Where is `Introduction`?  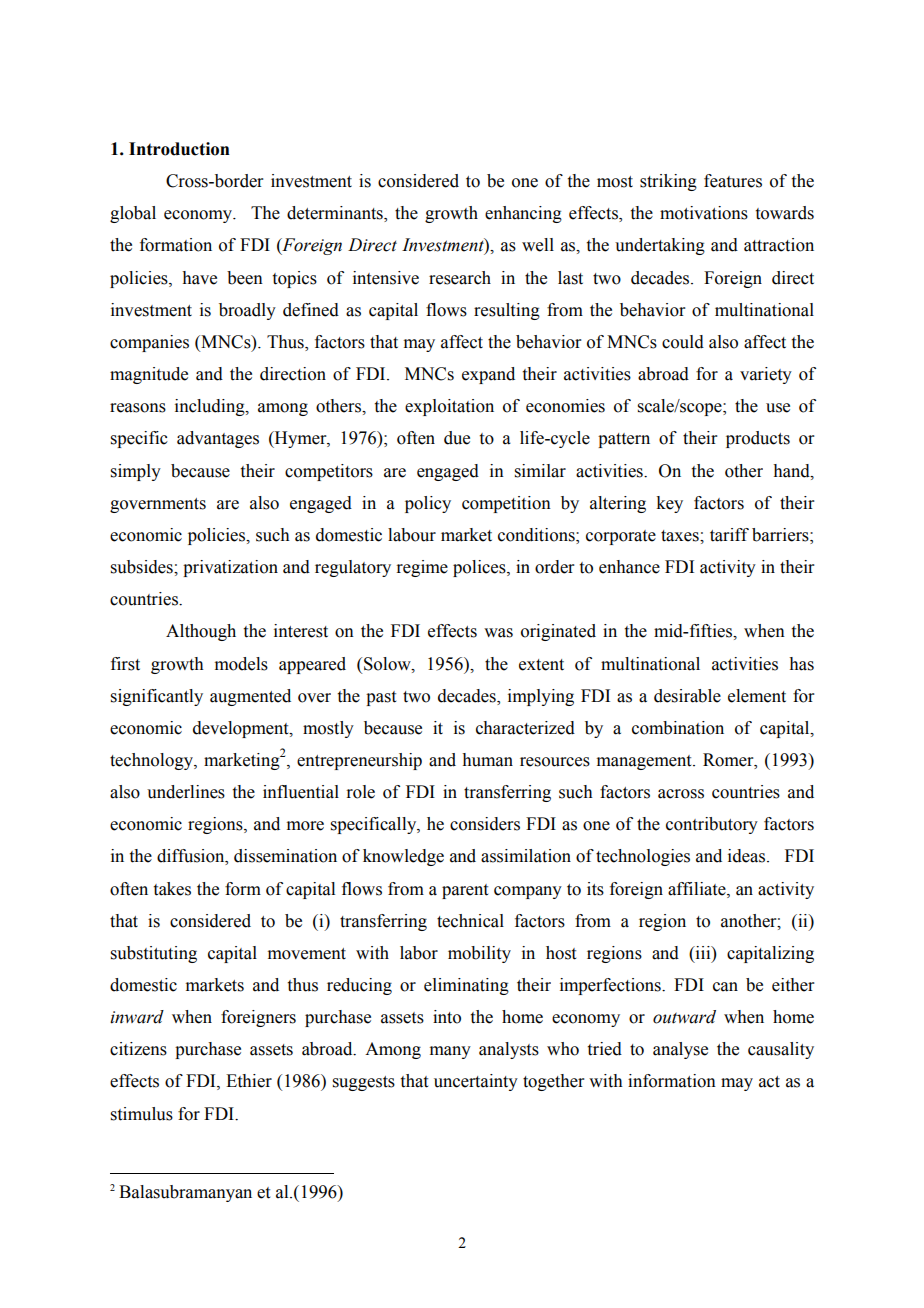 Introduction is located at coordinates (179, 149).
